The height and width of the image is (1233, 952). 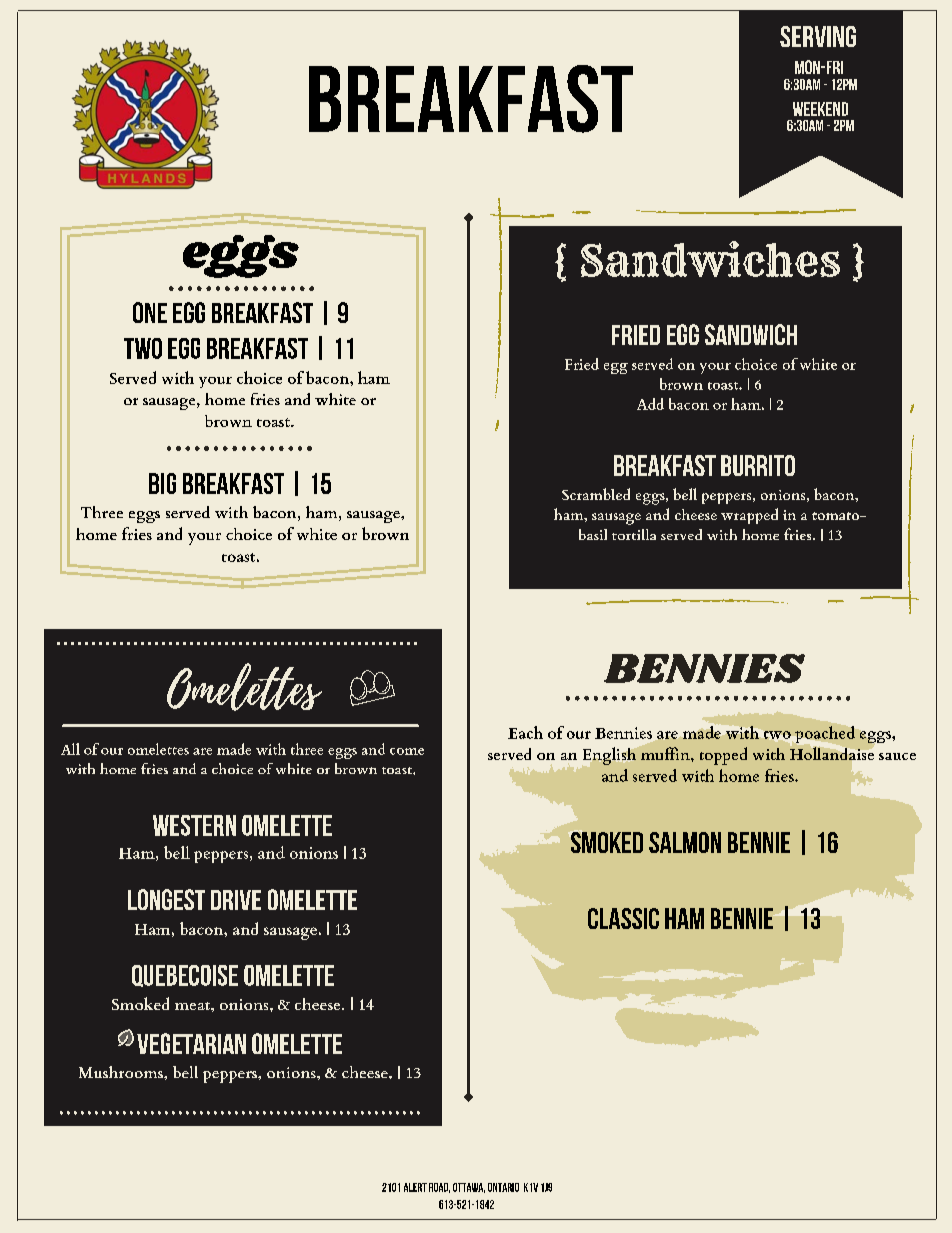 I want to click on big, so click(x=162, y=483).
